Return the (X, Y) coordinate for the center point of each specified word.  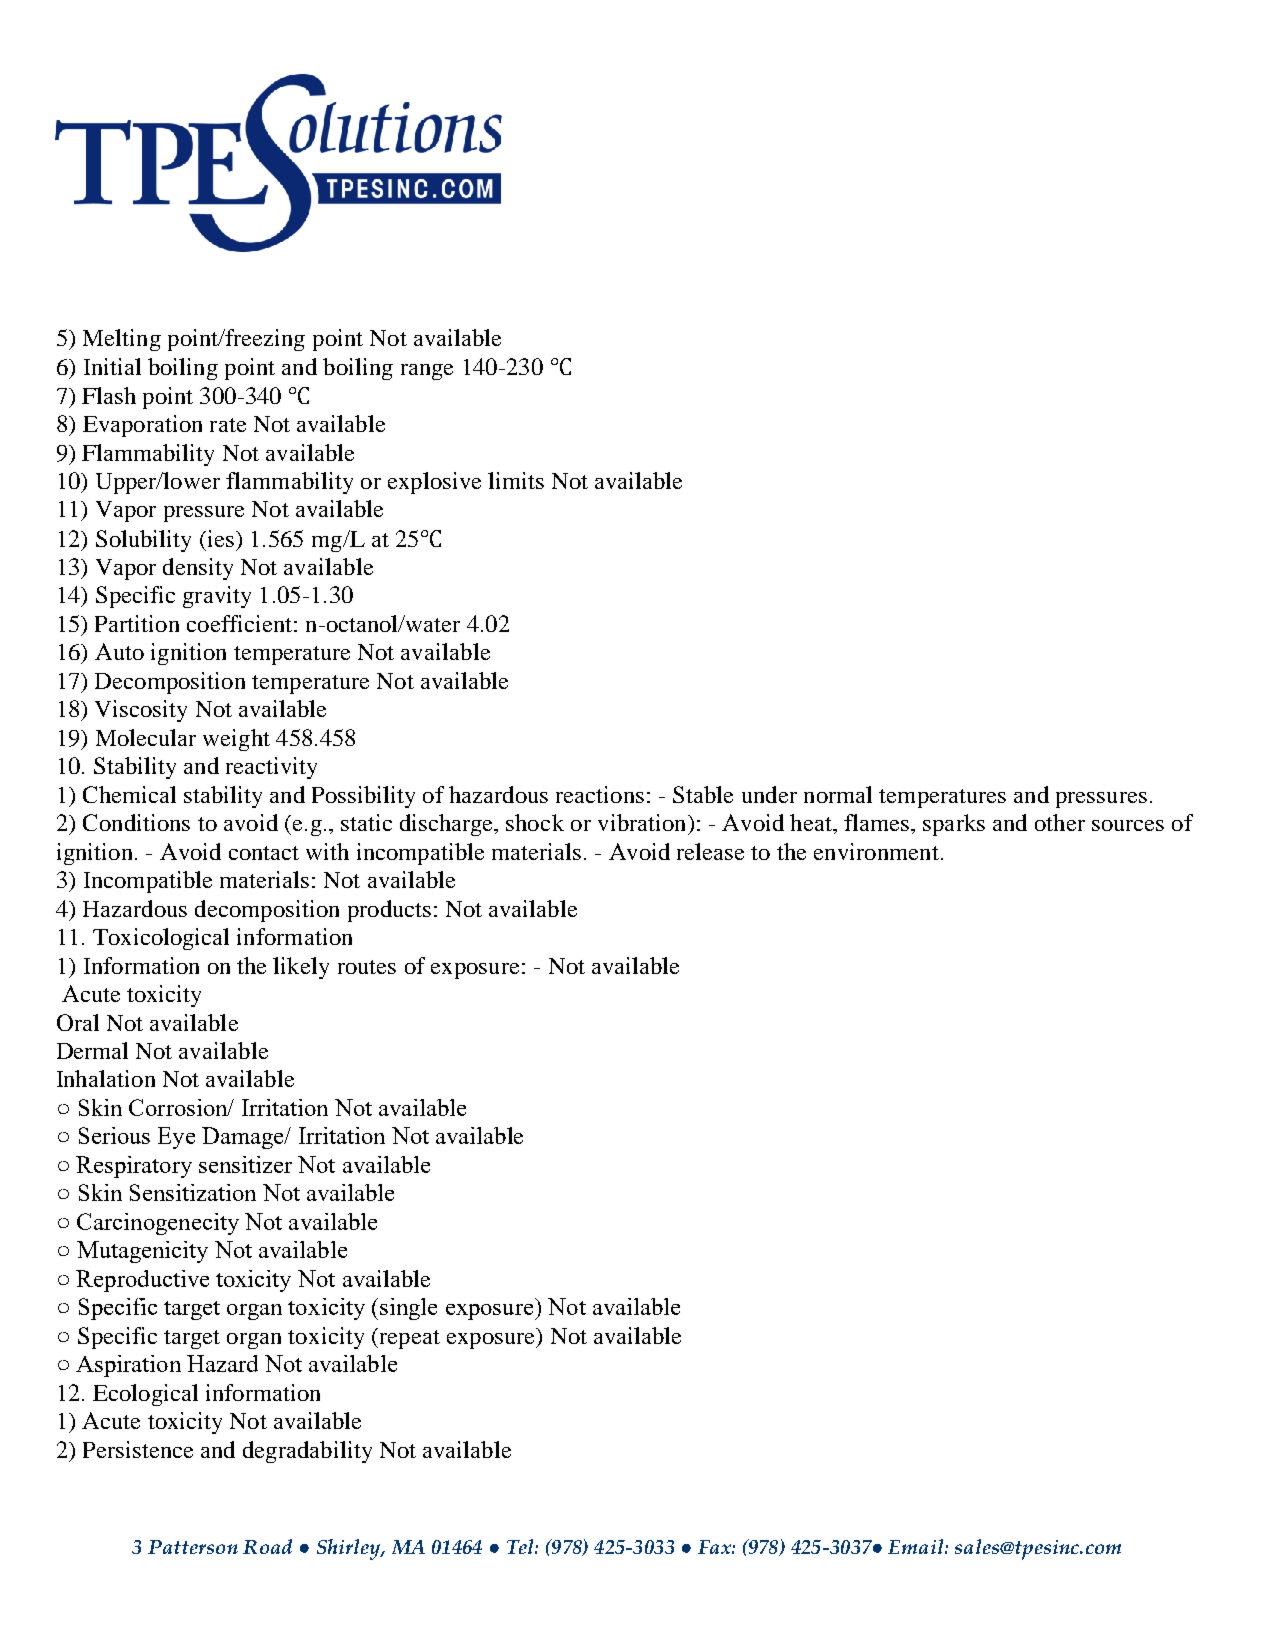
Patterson (193, 1547)
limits (516, 480)
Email (917, 1546)
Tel (521, 1546)
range (427, 372)
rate (228, 425)
